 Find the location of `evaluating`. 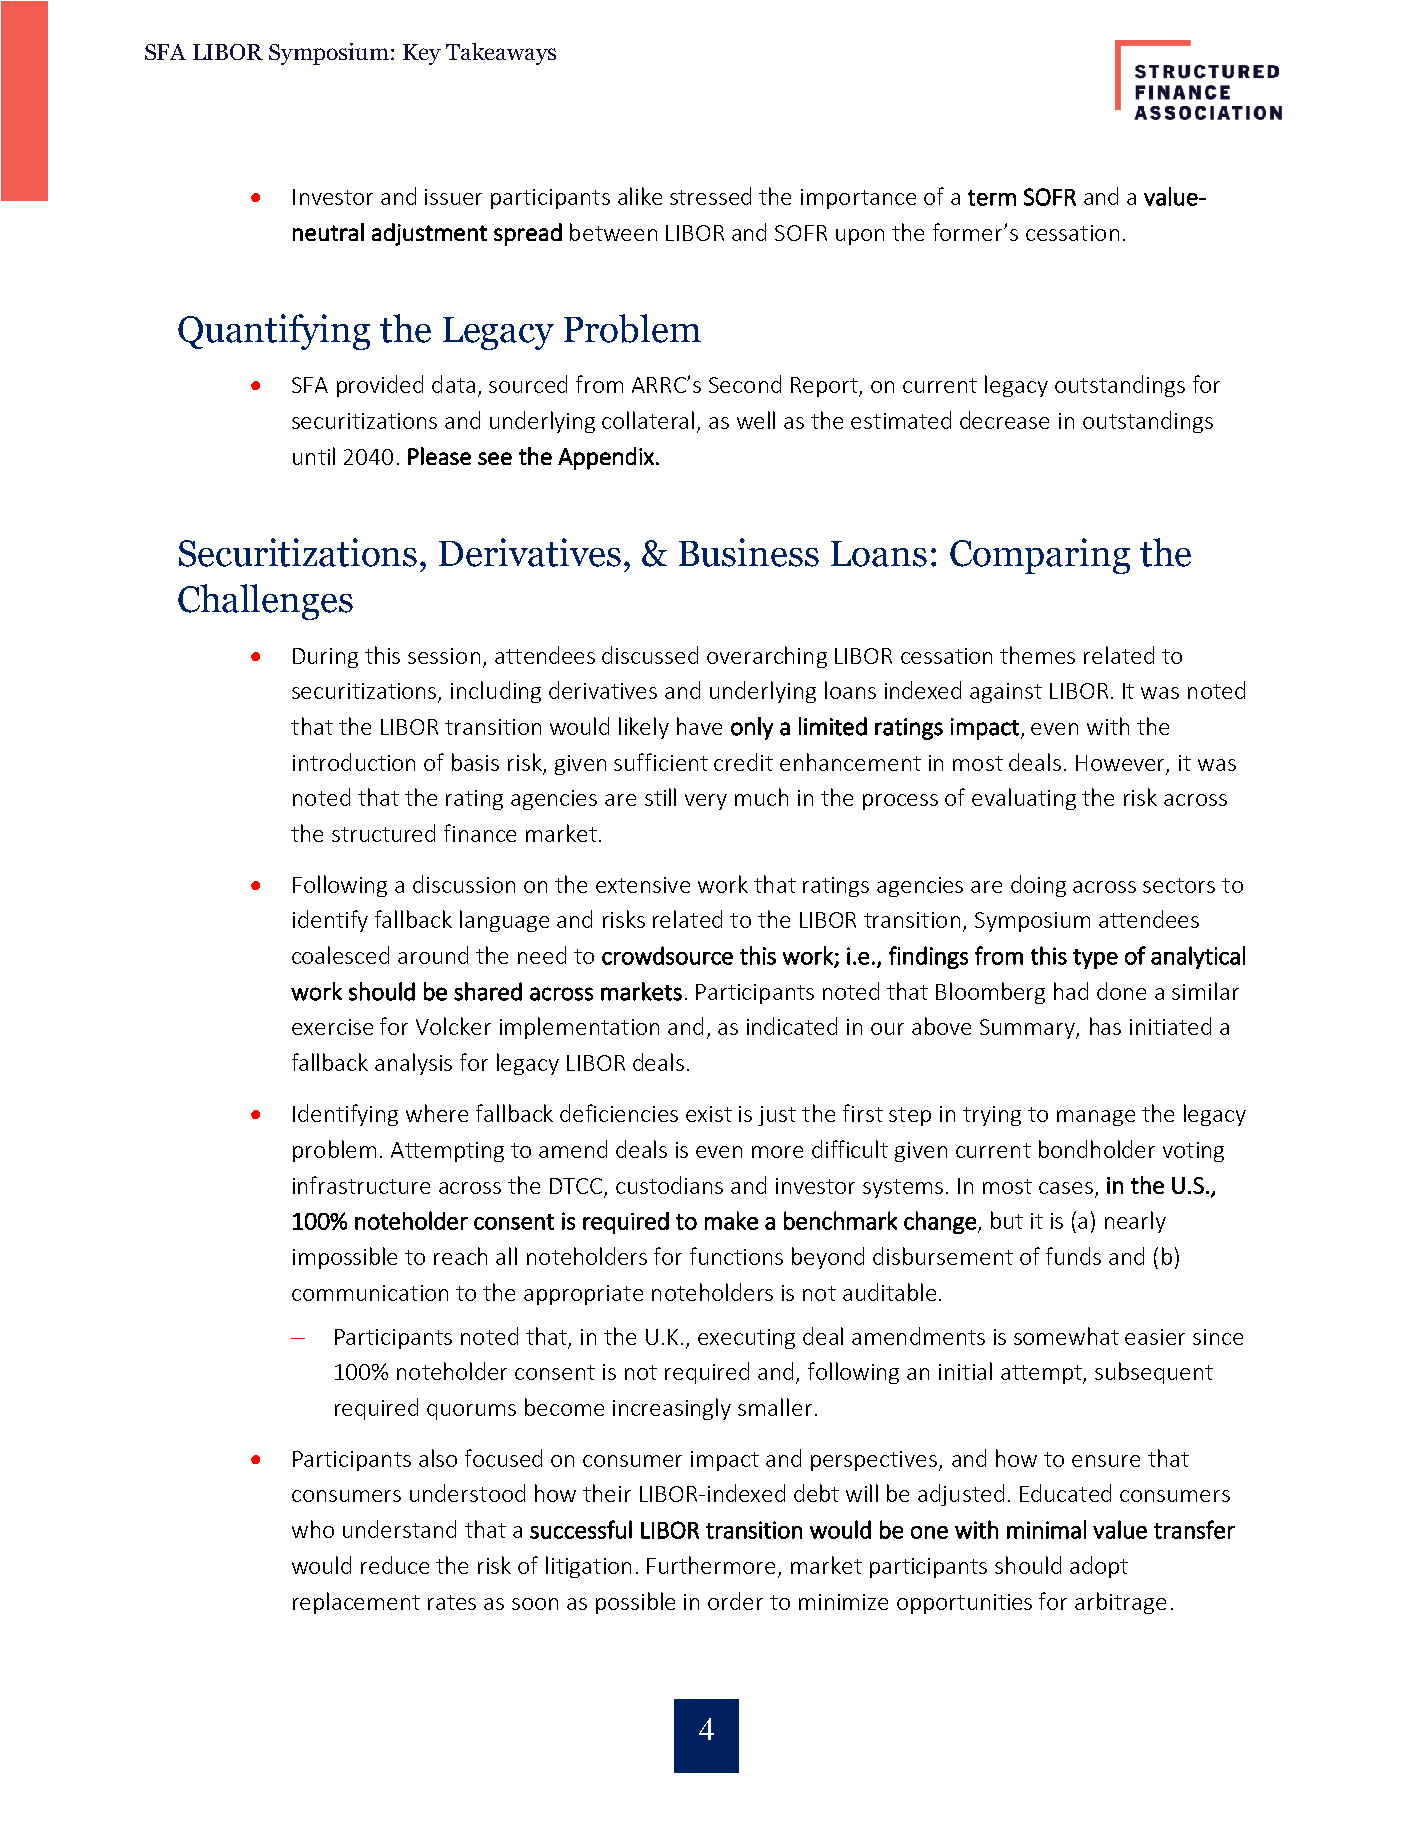

evaluating is located at coordinates (1024, 799).
